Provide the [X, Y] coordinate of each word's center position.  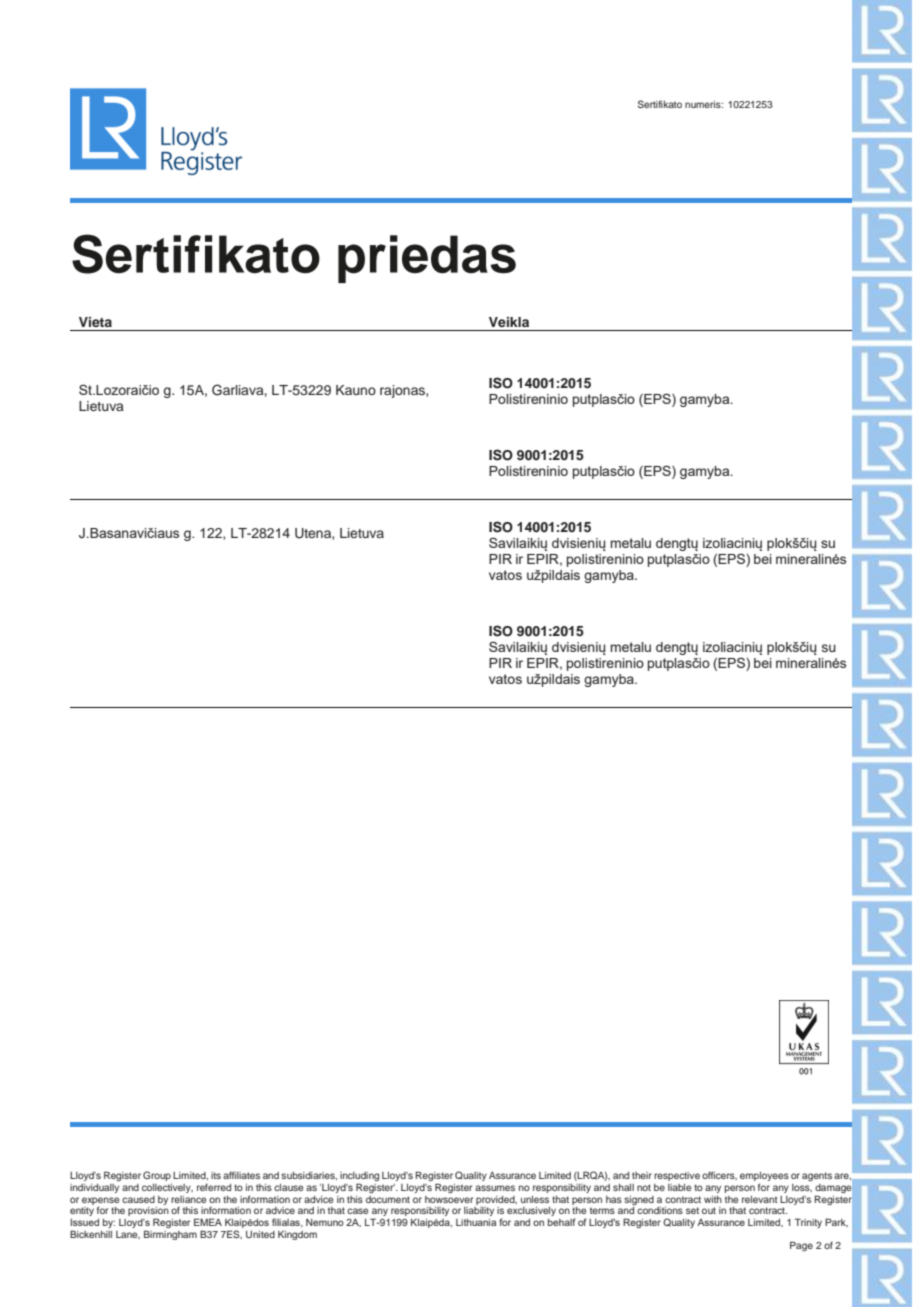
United [260, 1234]
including [359, 1178]
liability [479, 1211]
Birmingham [170, 1235]
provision [148, 1213]
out [709, 1210]
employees [764, 1178]
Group [157, 1176]
